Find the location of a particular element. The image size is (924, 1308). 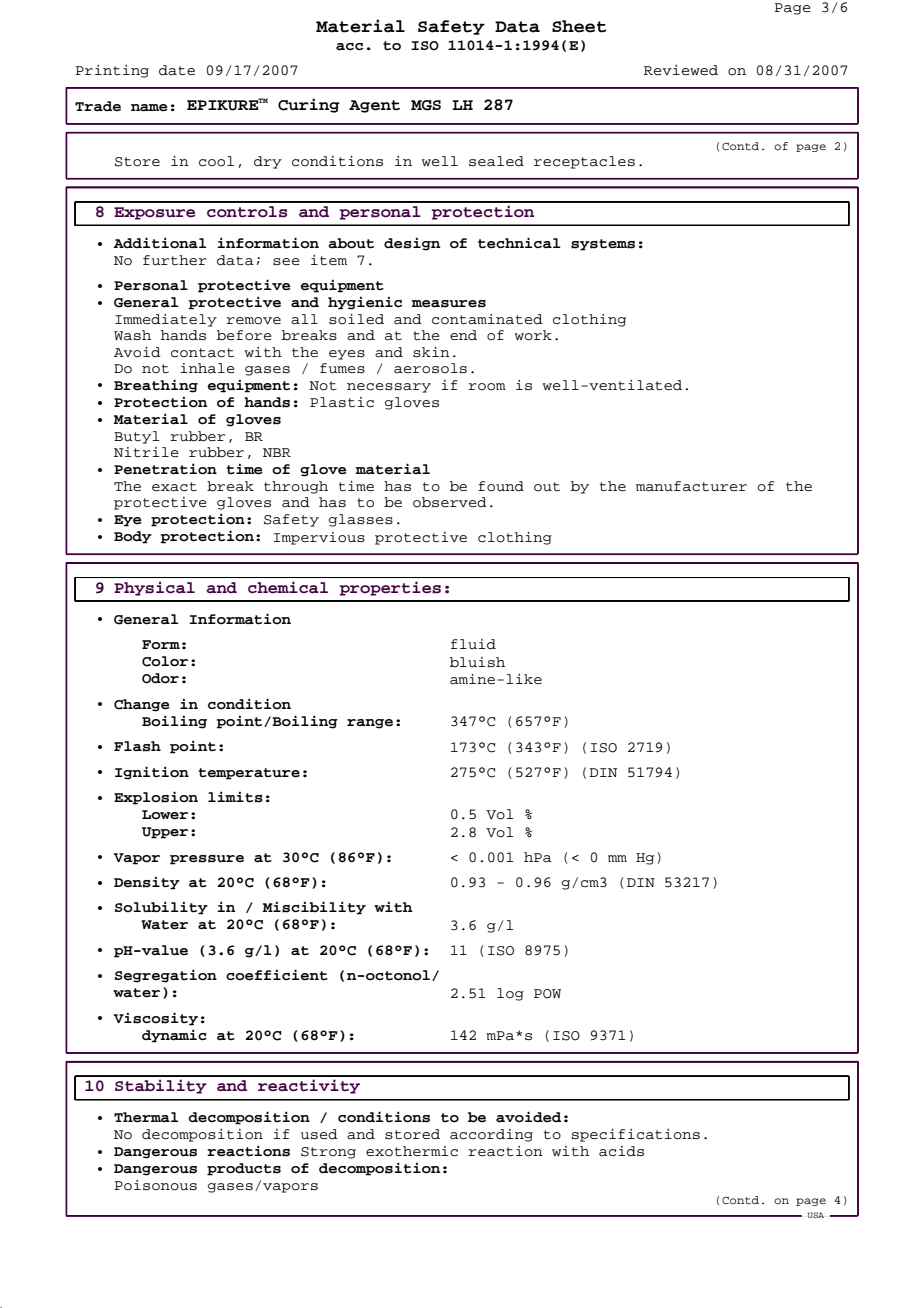

MGS is located at coordinates (426, 105).
